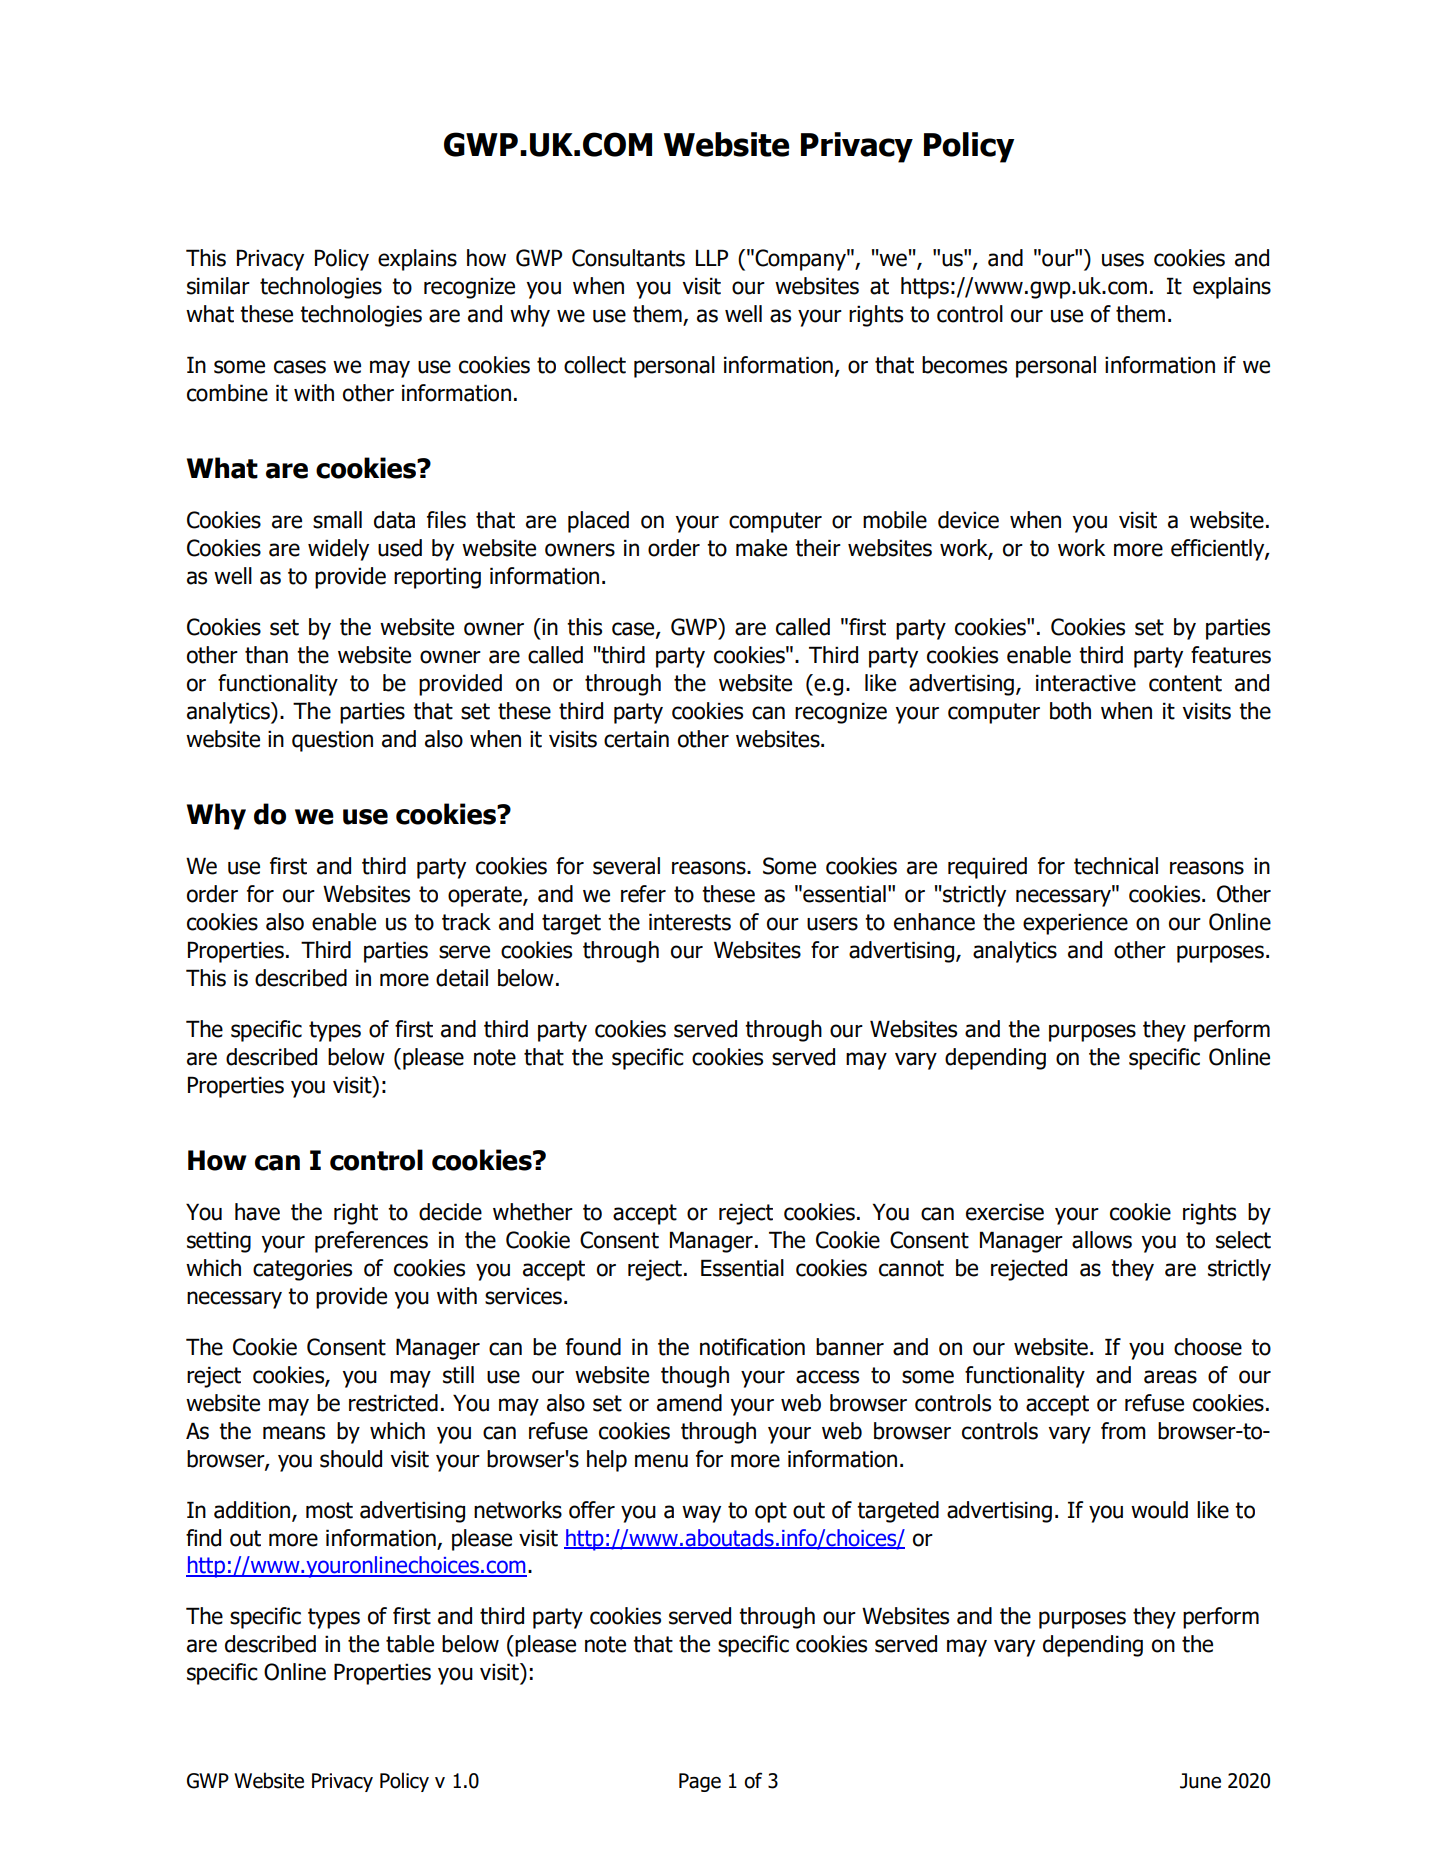  I want to click on table, so click(410, 1644).
